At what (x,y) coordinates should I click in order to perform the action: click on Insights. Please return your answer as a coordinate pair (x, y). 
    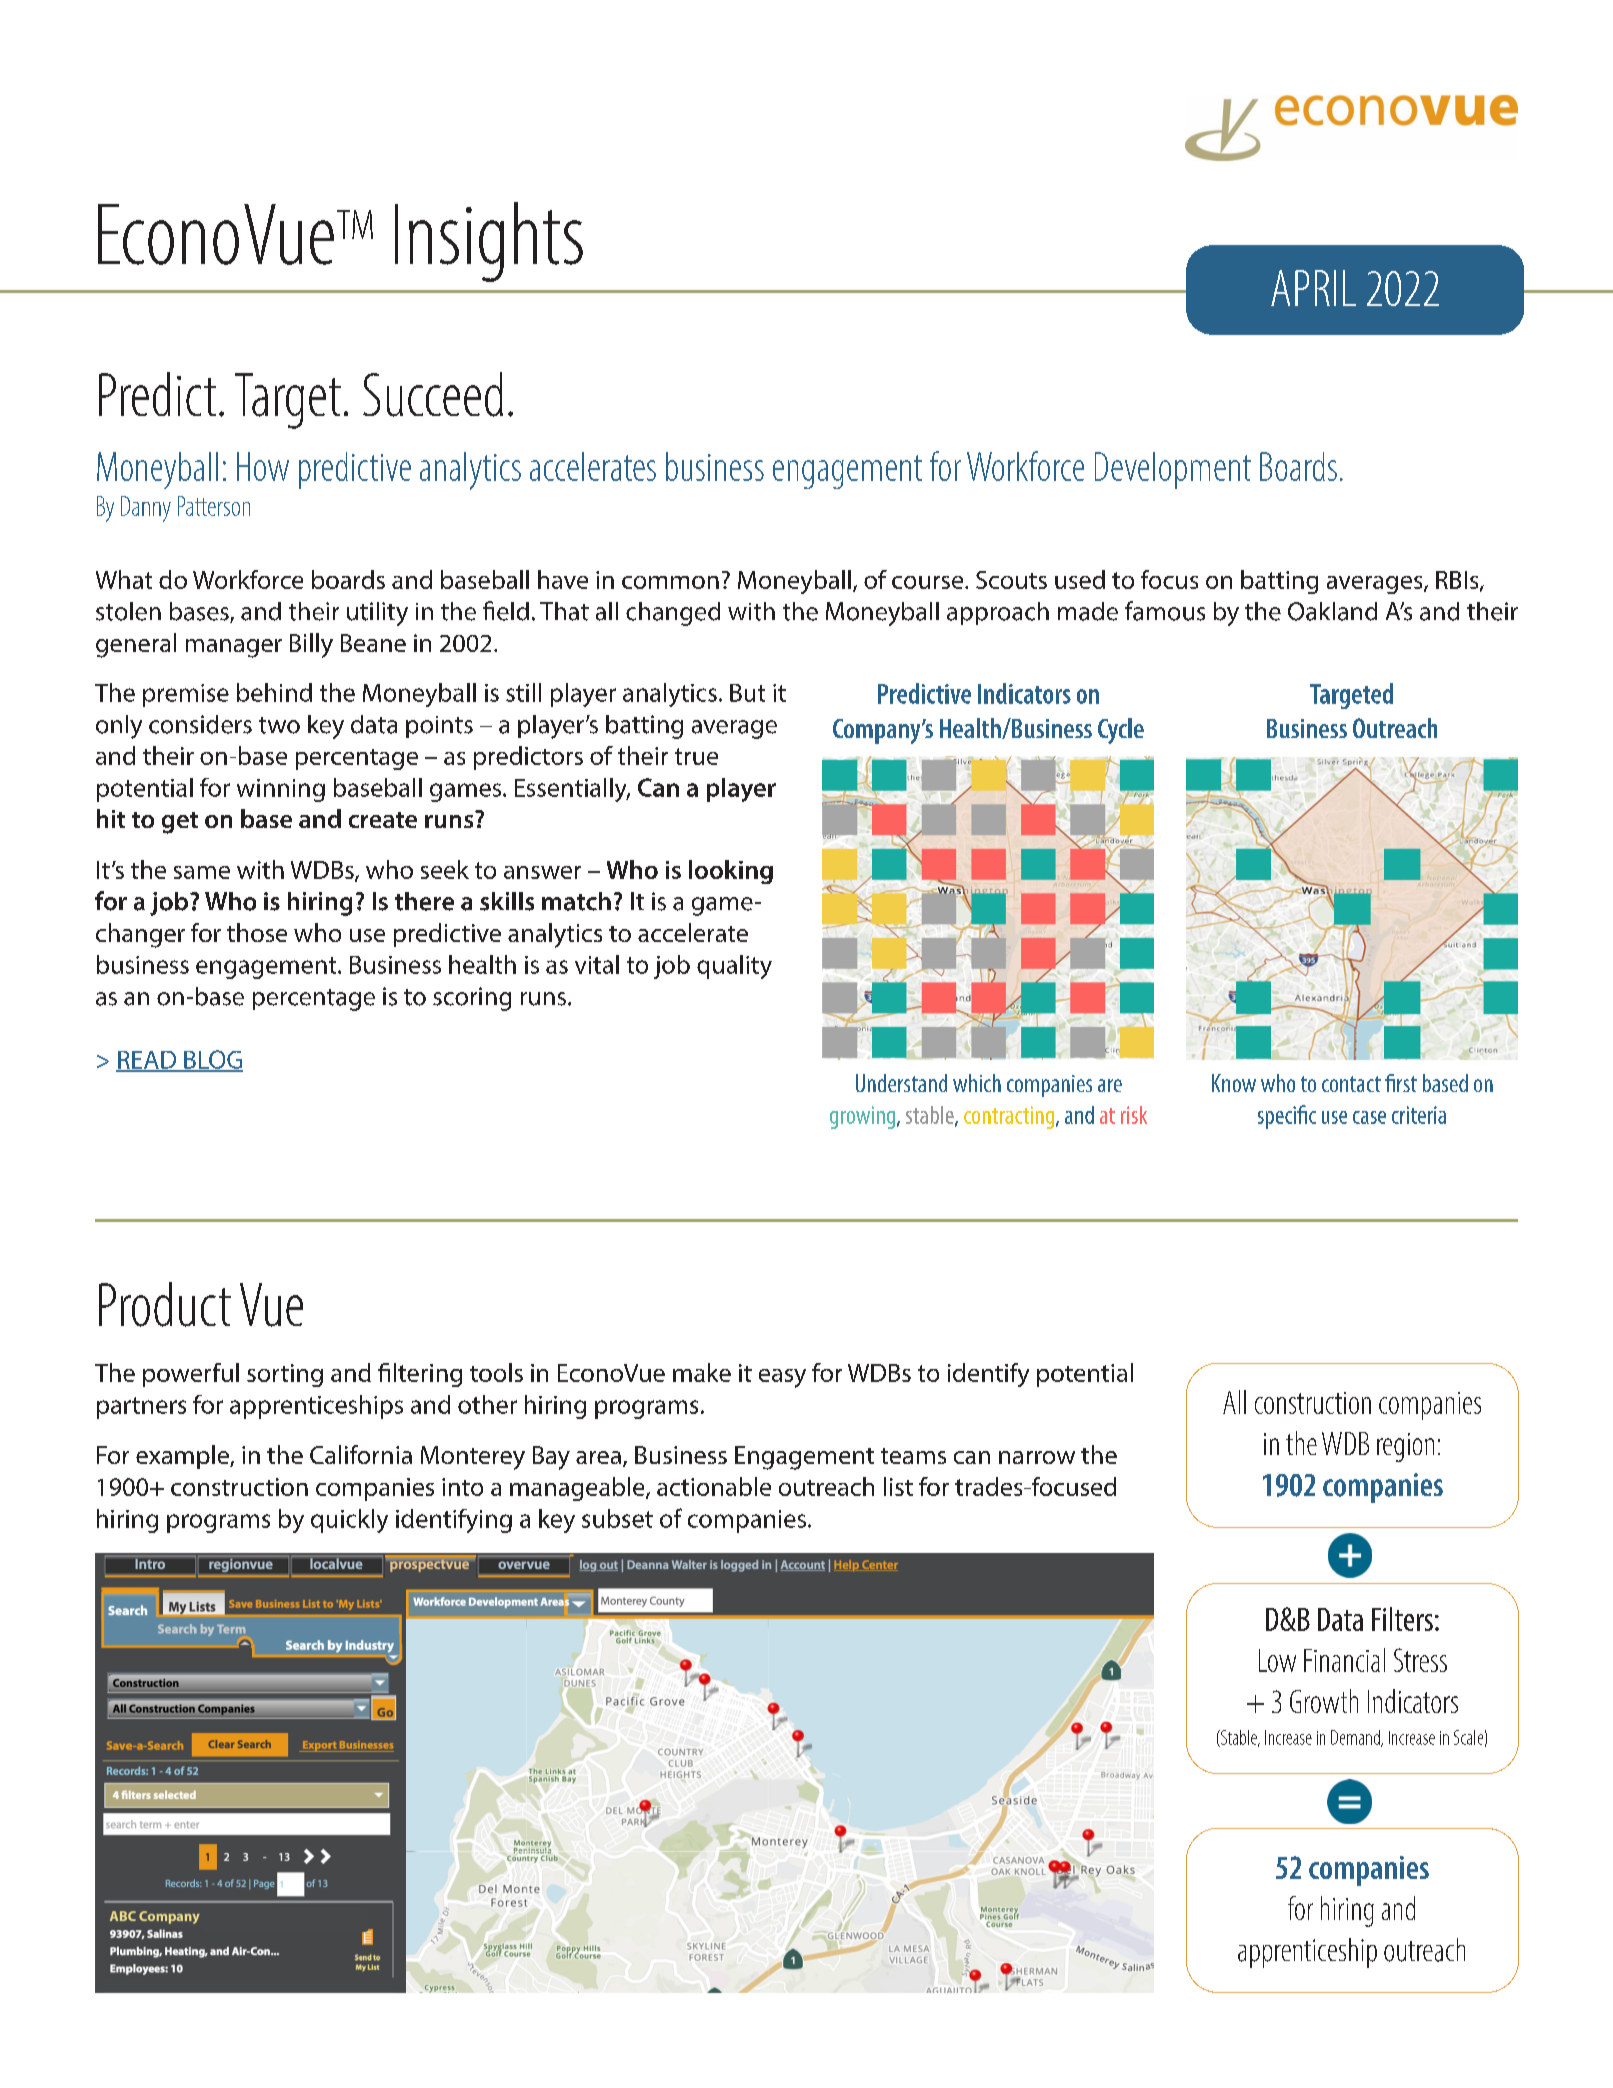
    Looking at the image, I should click on (489, 242).
